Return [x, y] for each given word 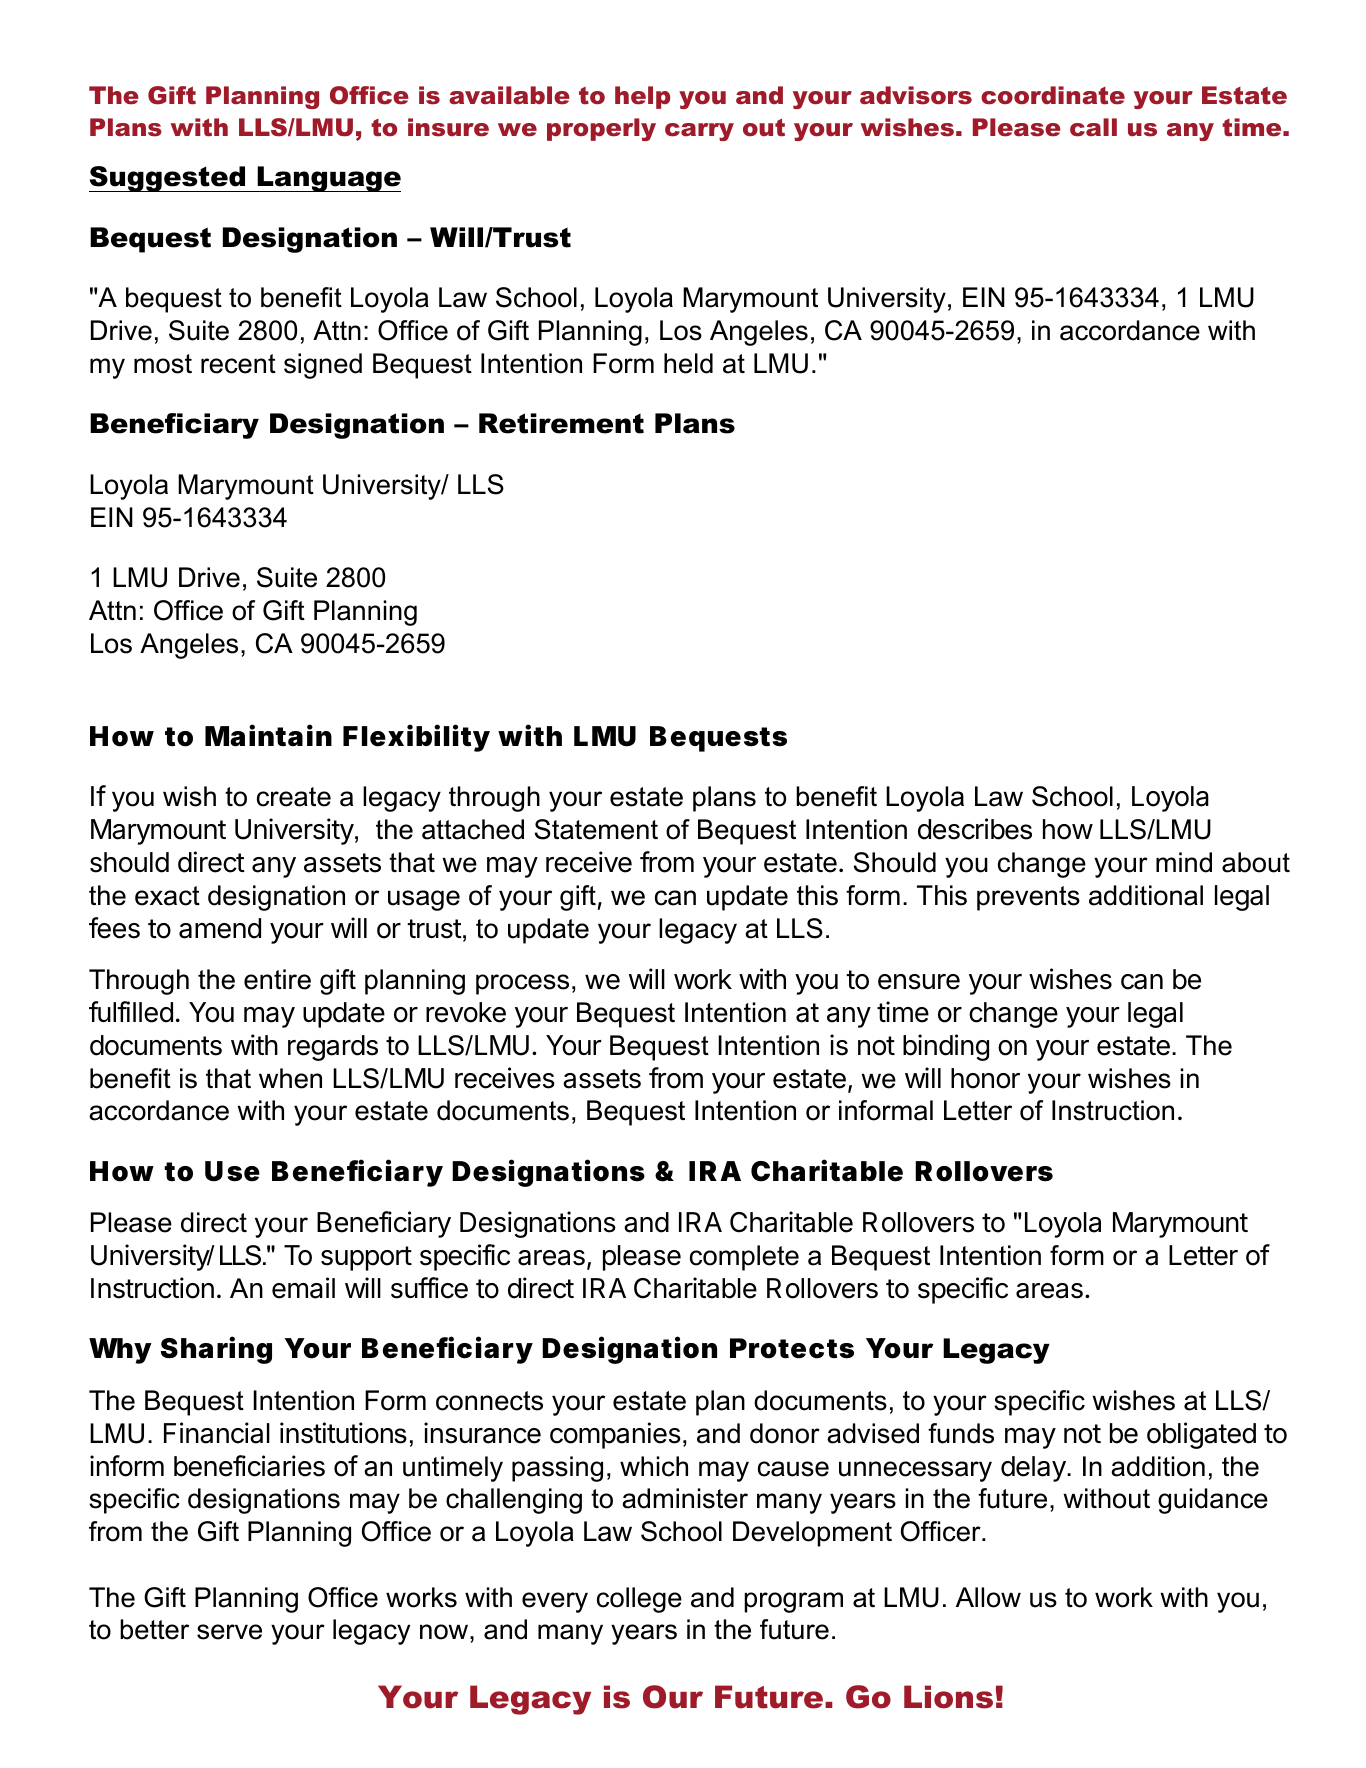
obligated [1201, 1435]
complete [744, 1258]
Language [328, 179]
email [303, 1288]
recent [238, 364]
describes [975, 829]
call [1093, 127]
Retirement [561, 423]
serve [229, 1632]
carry [699, 132]
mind [1184, 862]
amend [220, 928]
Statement [596, 829]
